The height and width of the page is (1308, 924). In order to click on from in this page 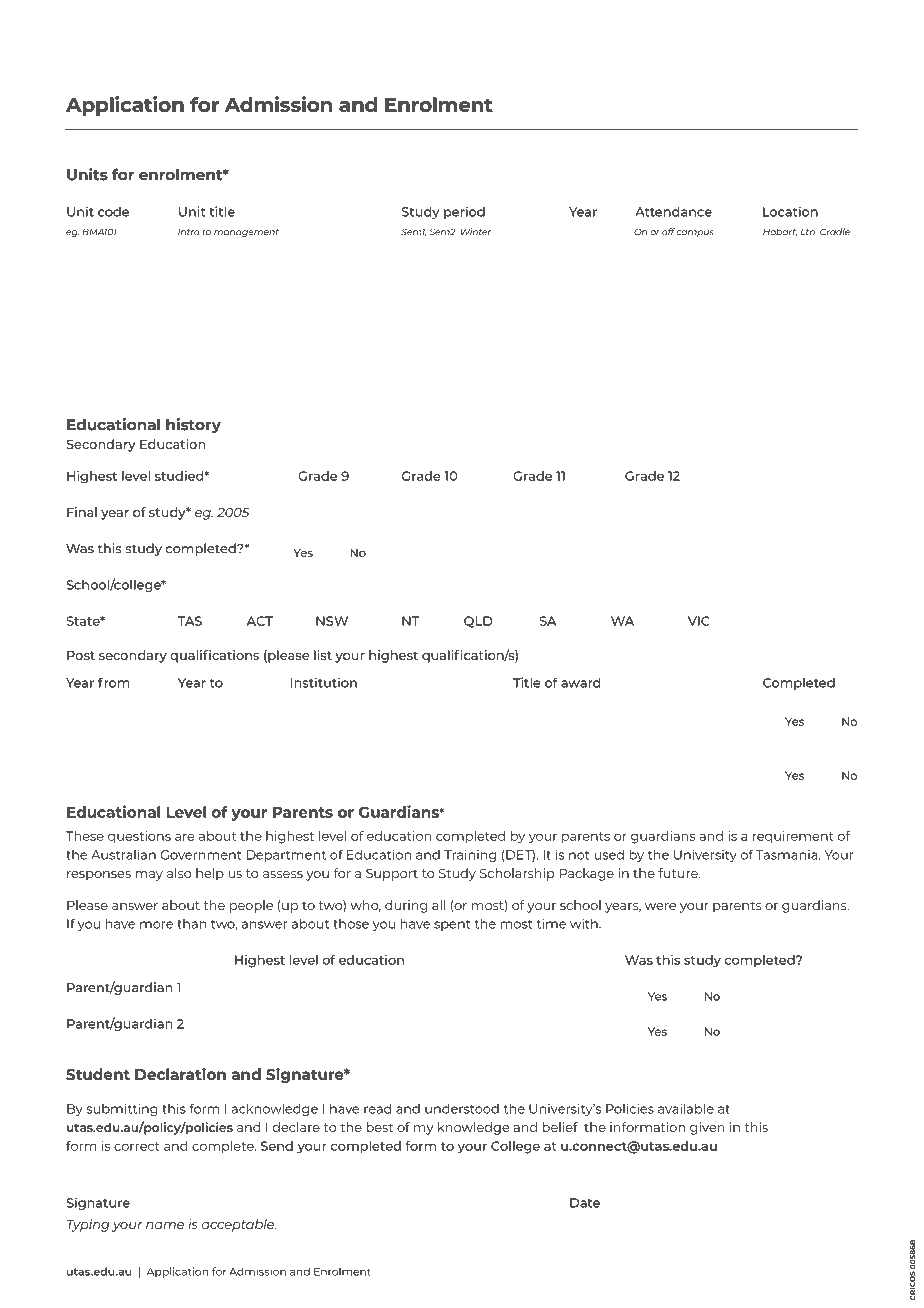, I will do `click(114, 682)`.
